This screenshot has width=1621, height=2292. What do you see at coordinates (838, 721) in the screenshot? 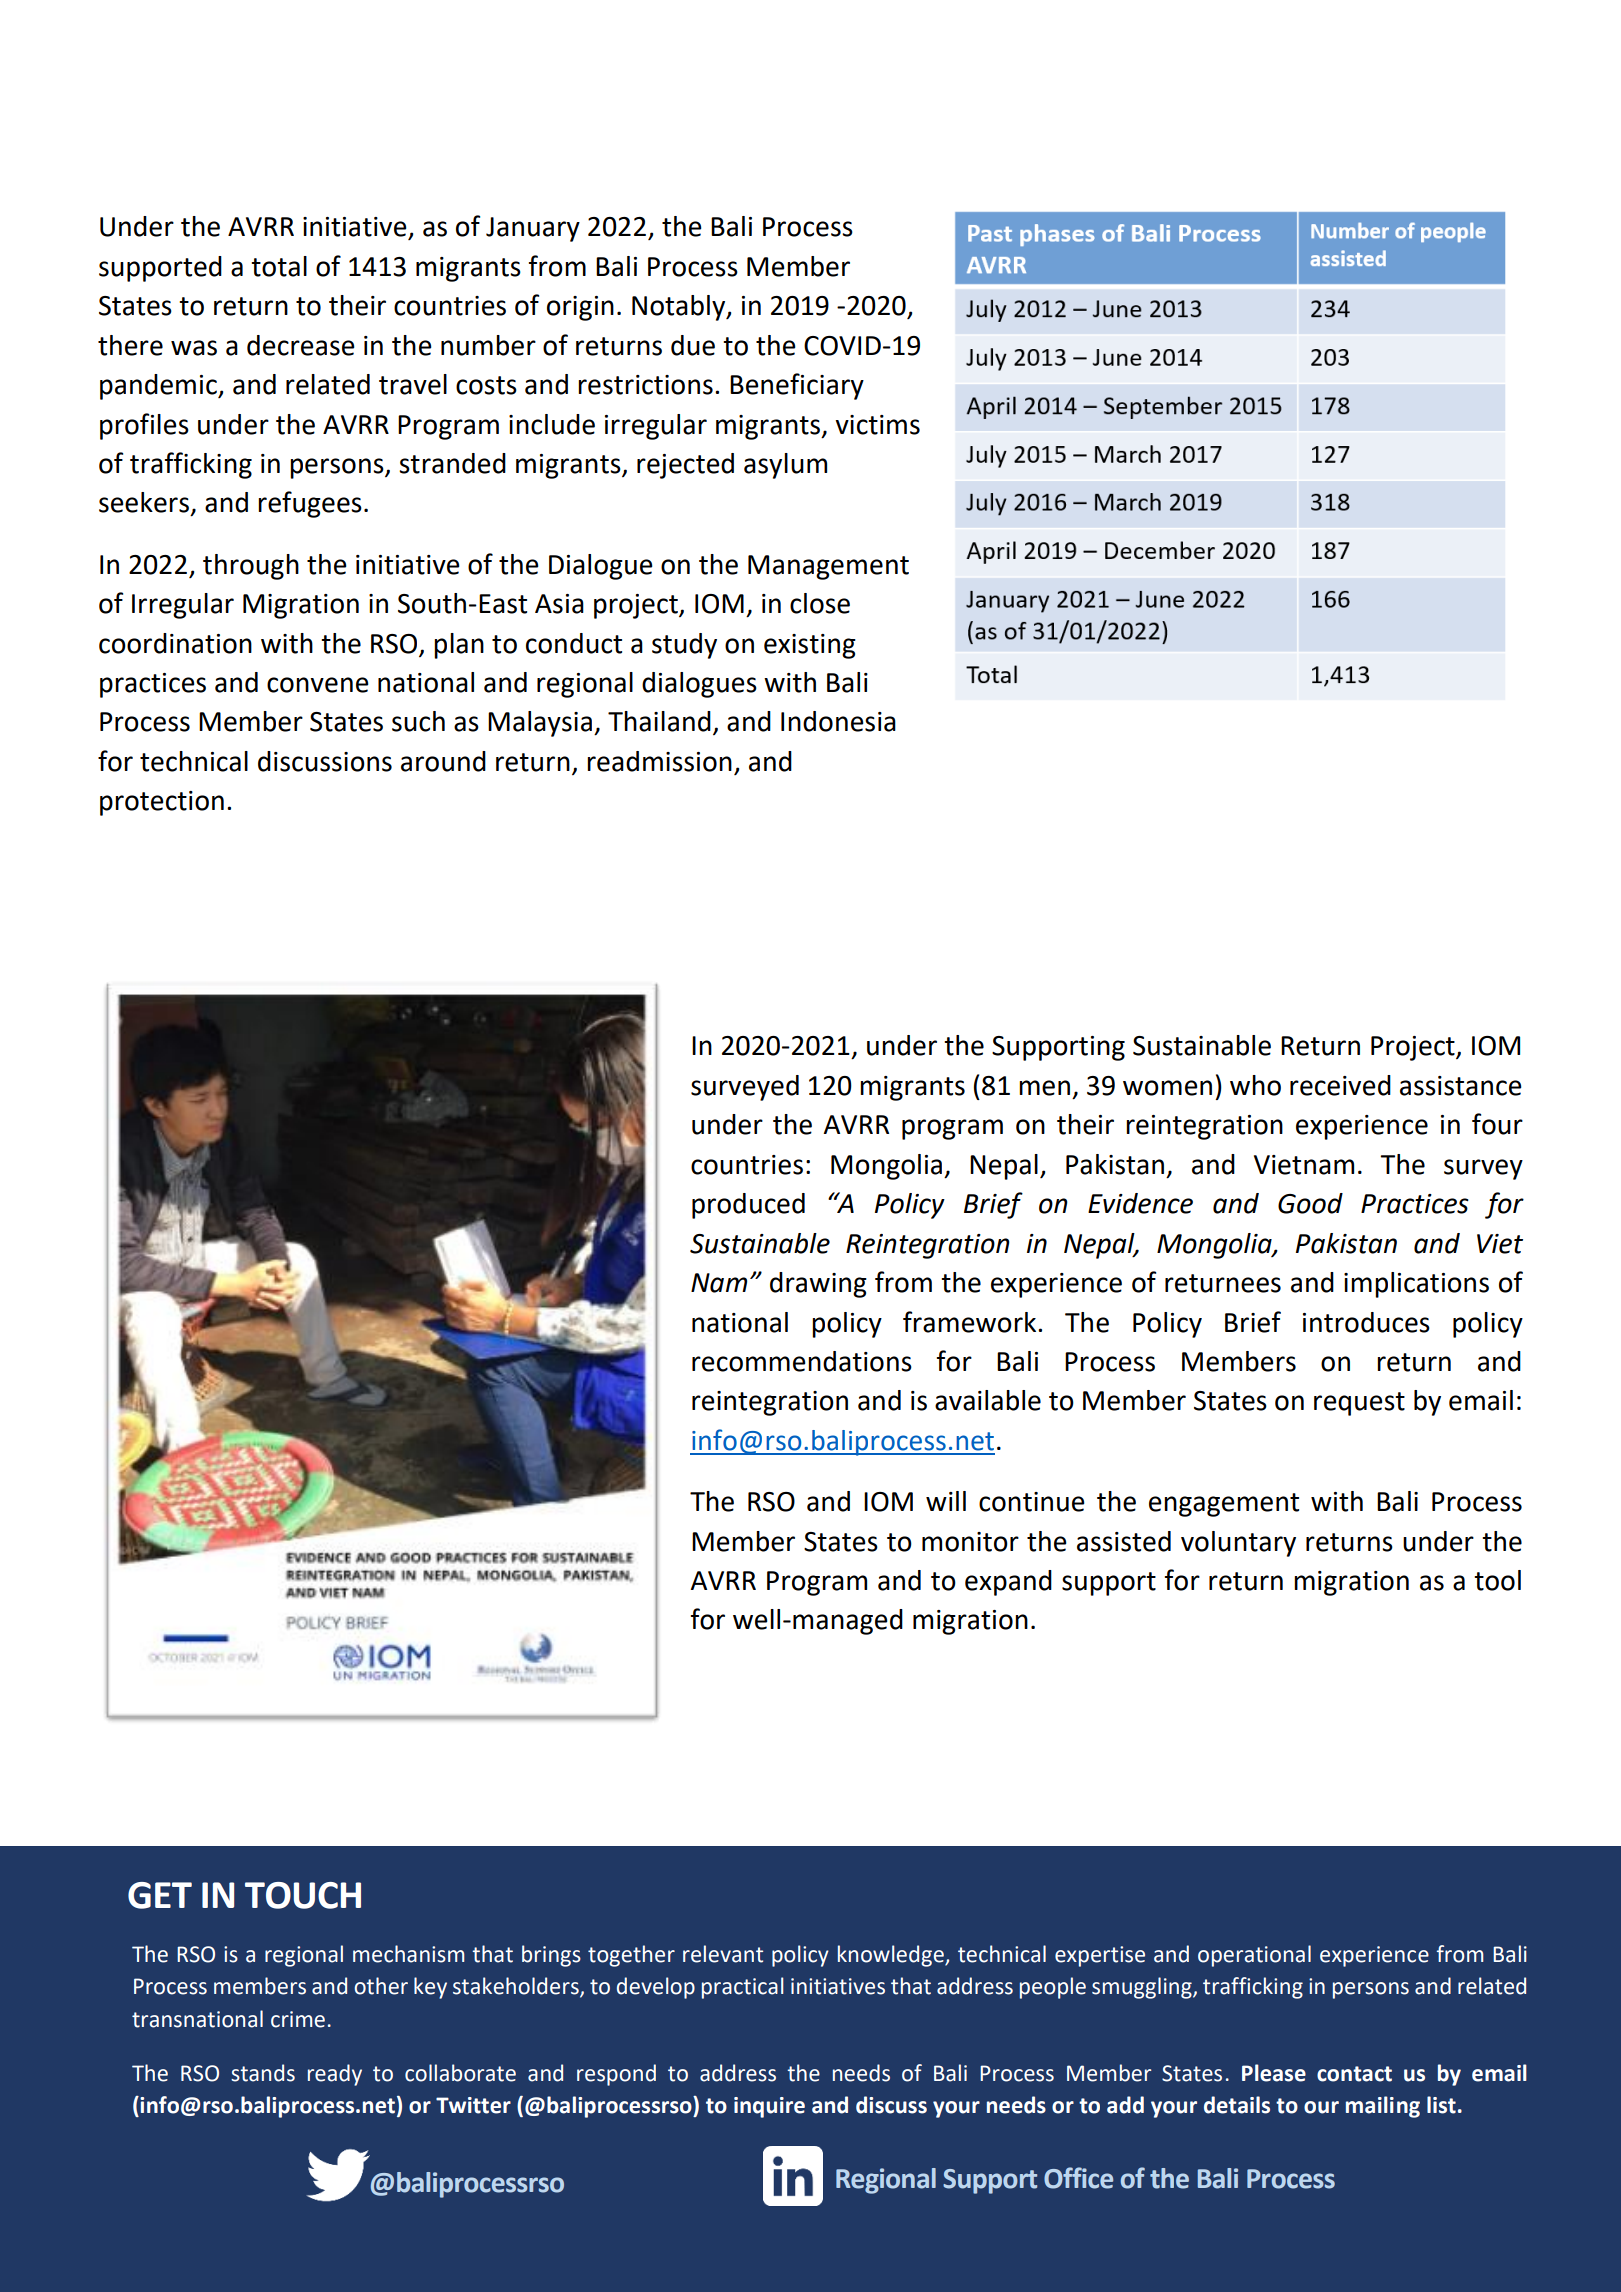
I see `Indonesia` at bounding box center [838, 721].
